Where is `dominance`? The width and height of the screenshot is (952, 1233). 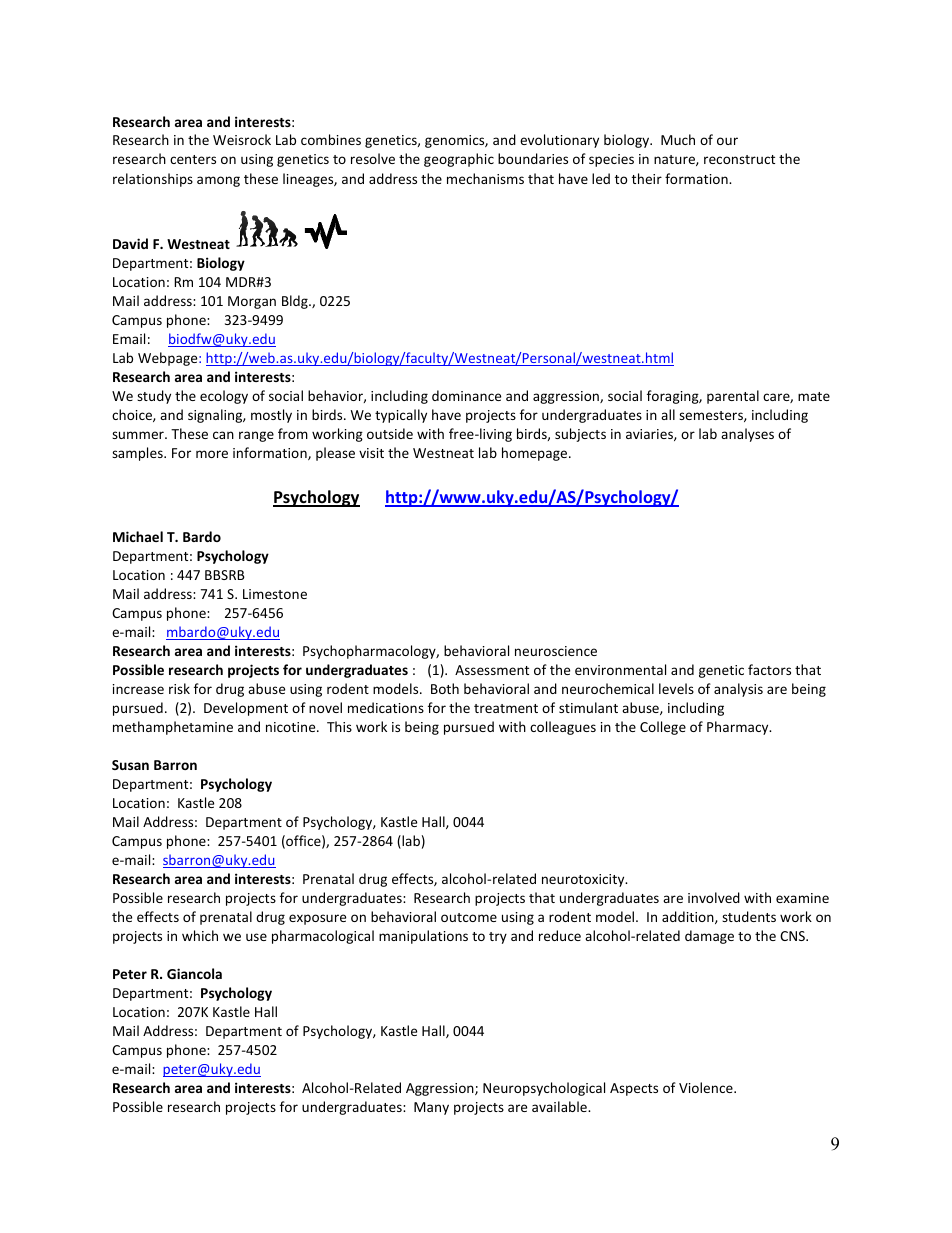 dominance is located at coordinates (466, 395).
